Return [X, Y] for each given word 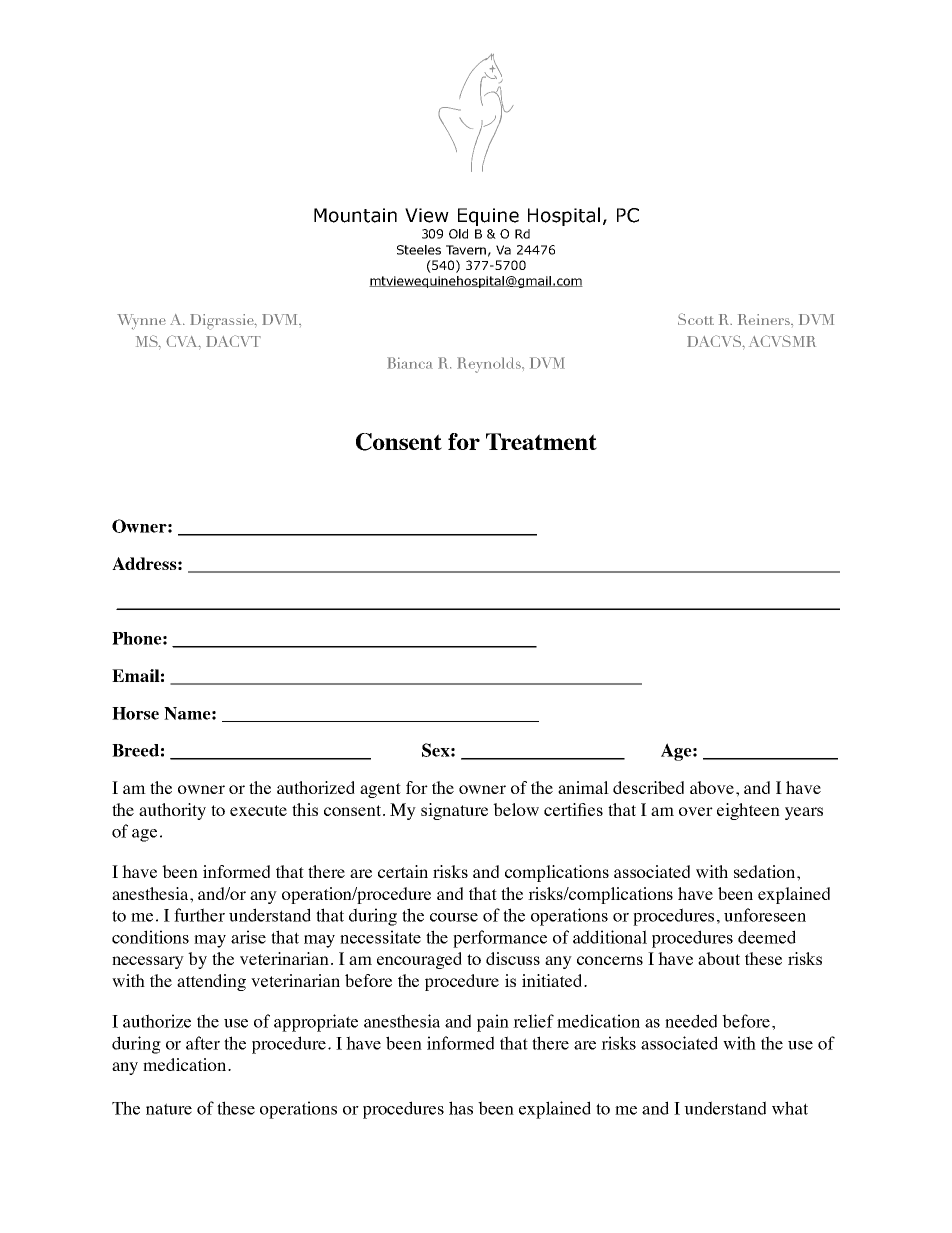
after [203, 1043]
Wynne [141, 322]
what [790, 1108]
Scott [696, 319]
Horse [135, 713]
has [461, 1108]
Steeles [419, 250]
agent [380, 790]
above [713, 787]
